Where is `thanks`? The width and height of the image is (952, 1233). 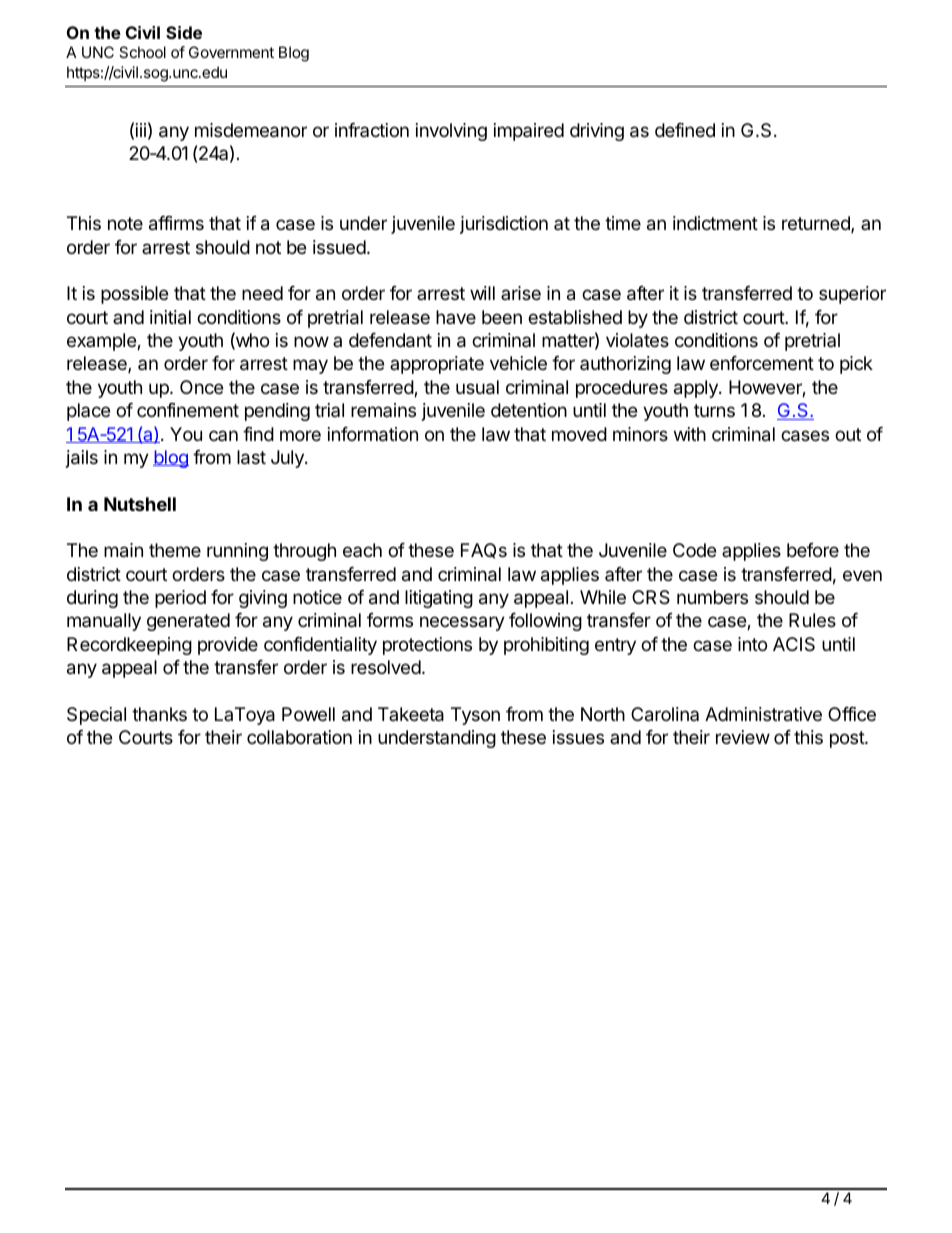 thanks is located at coordinates (159, 714).
